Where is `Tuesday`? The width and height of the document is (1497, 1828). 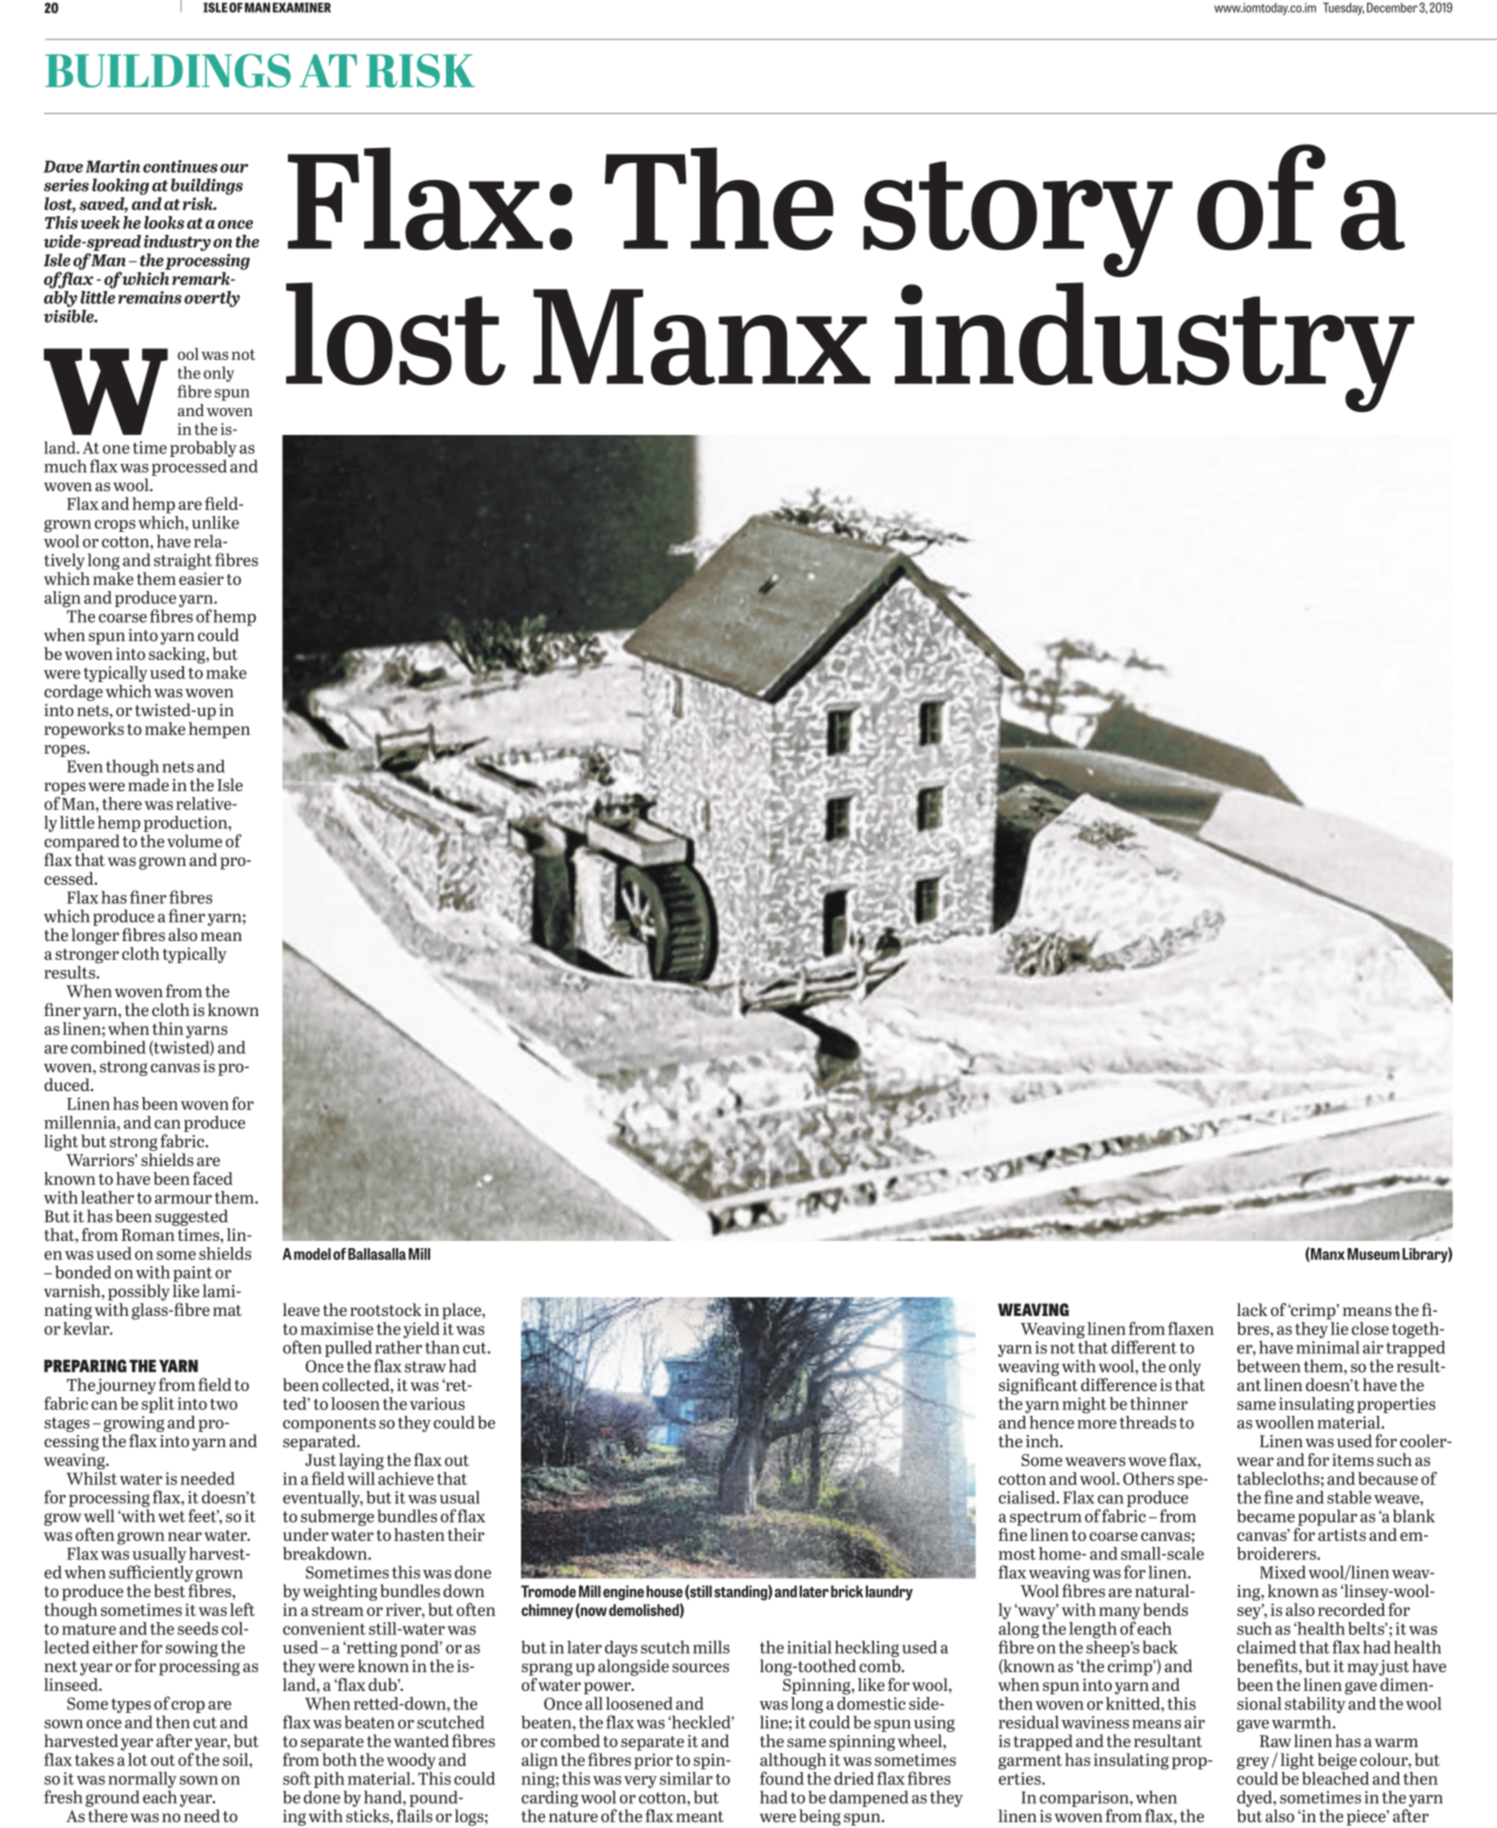 Tuesday is located at coordinates (1343, 8).
